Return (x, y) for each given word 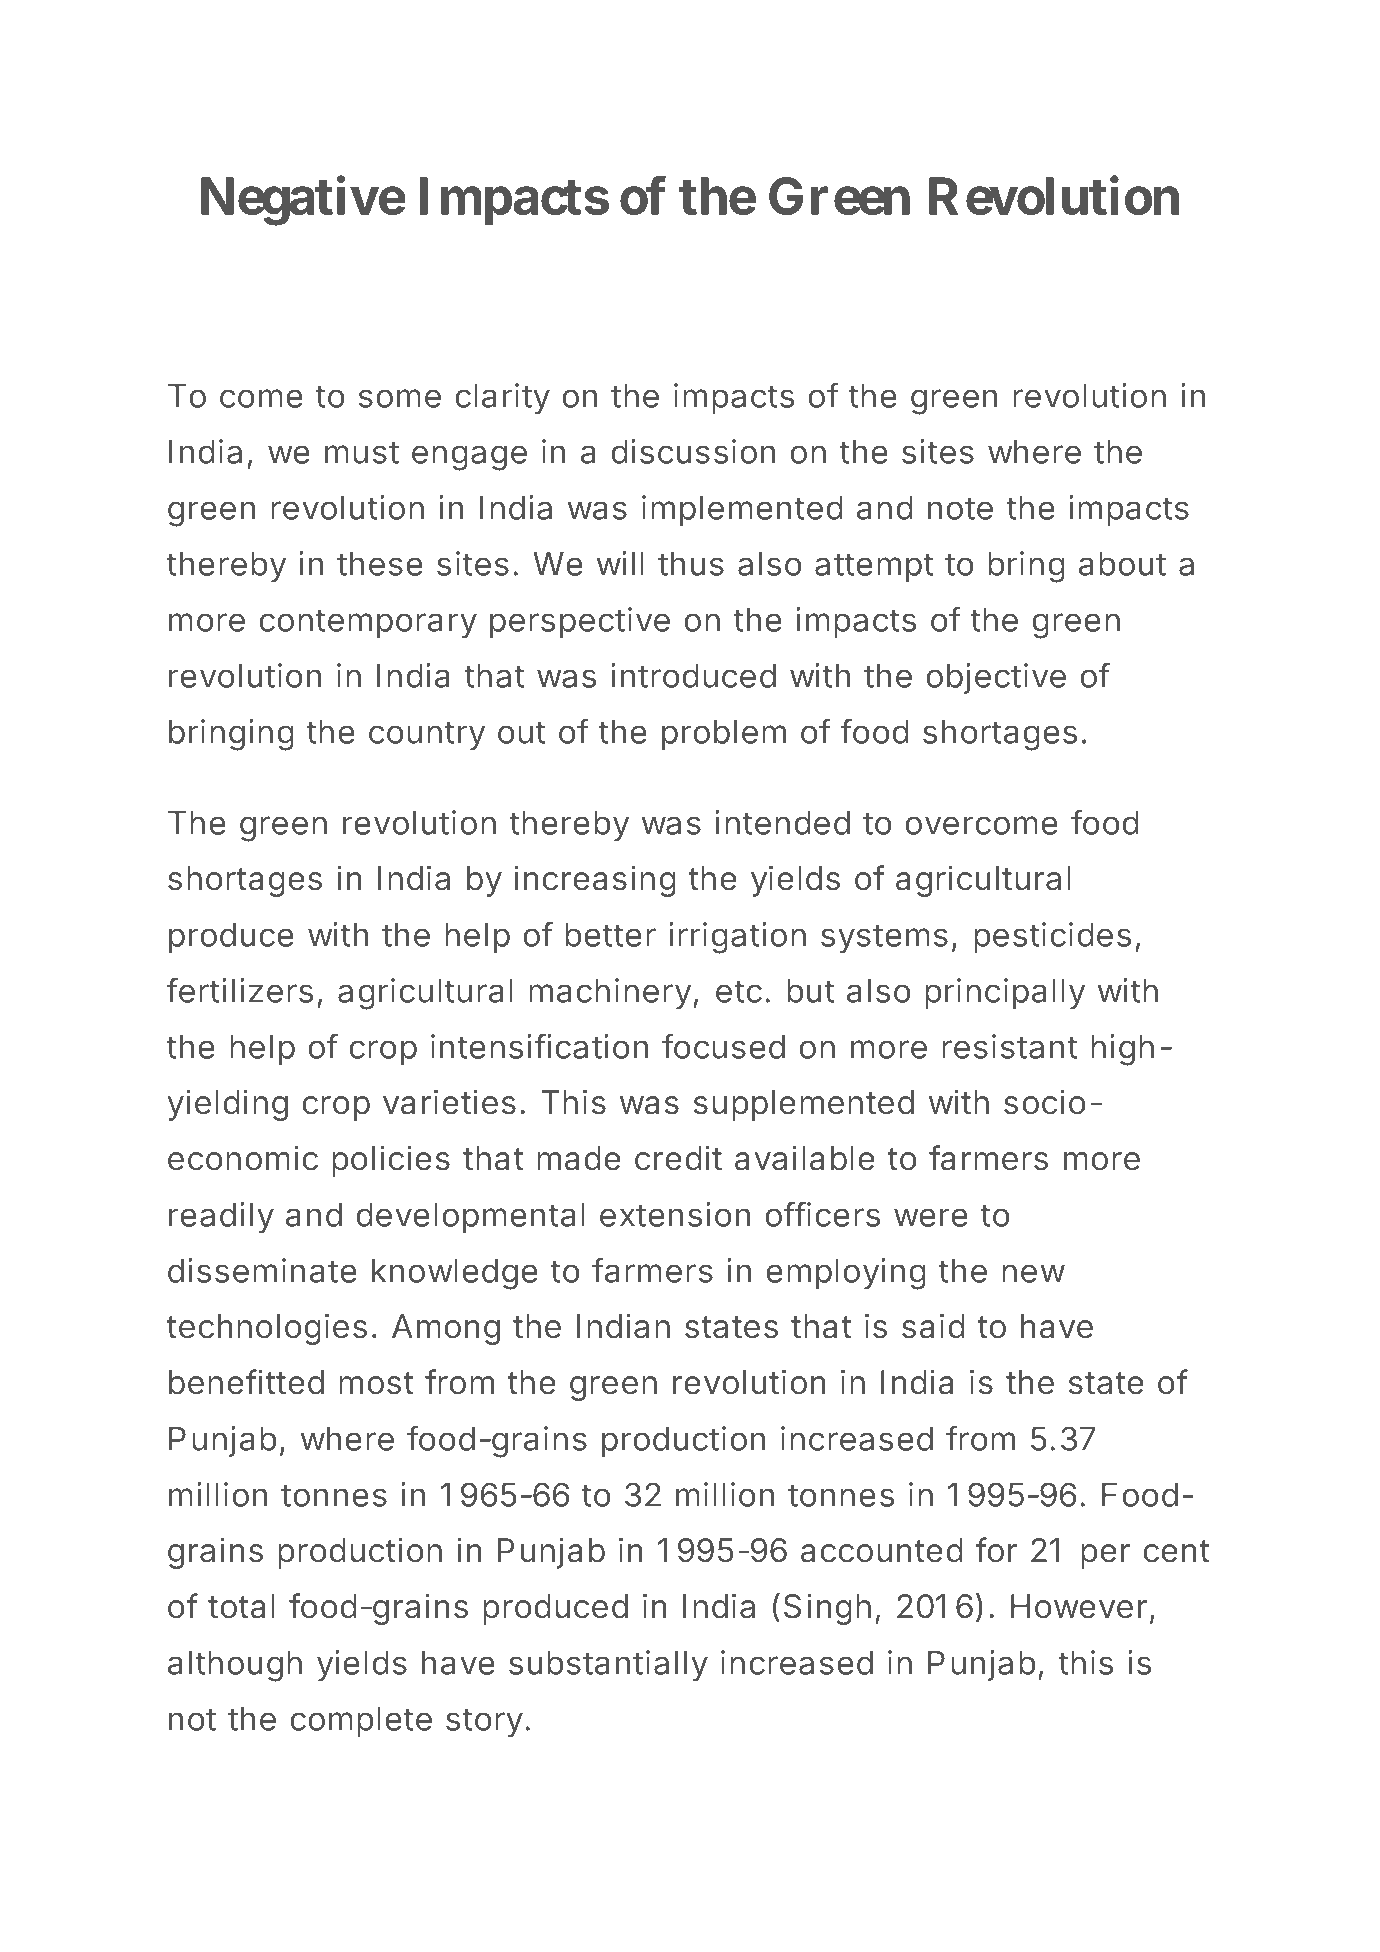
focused (723, 1046)
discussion (693, 451)
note (960, 508)
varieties (449, 1102)
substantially (608, 1665)
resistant (1009, 1046)
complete (361, 1722)
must (362, 452)
